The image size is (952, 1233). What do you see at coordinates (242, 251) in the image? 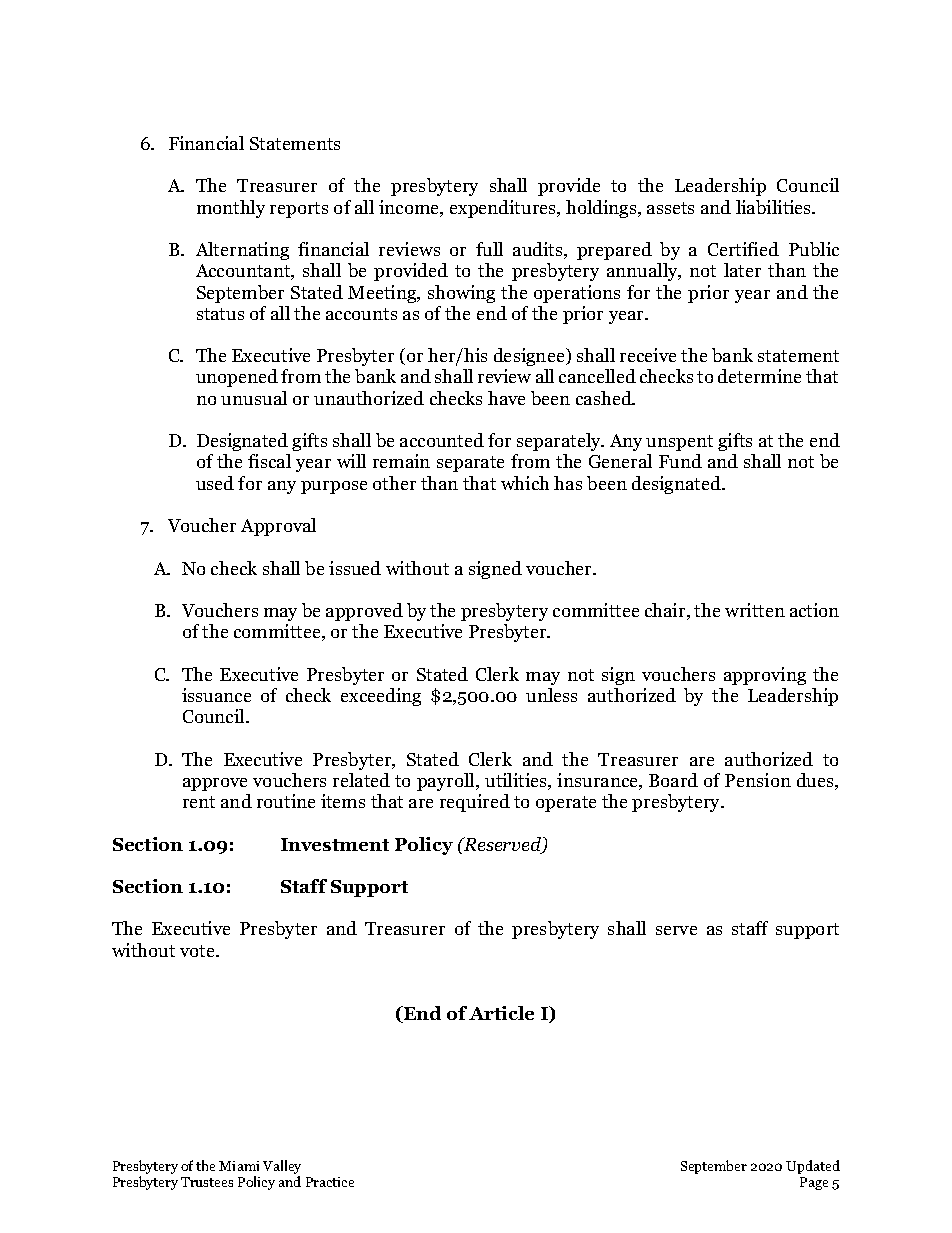
I see `Alternating` at bounding box center [242, 251].
